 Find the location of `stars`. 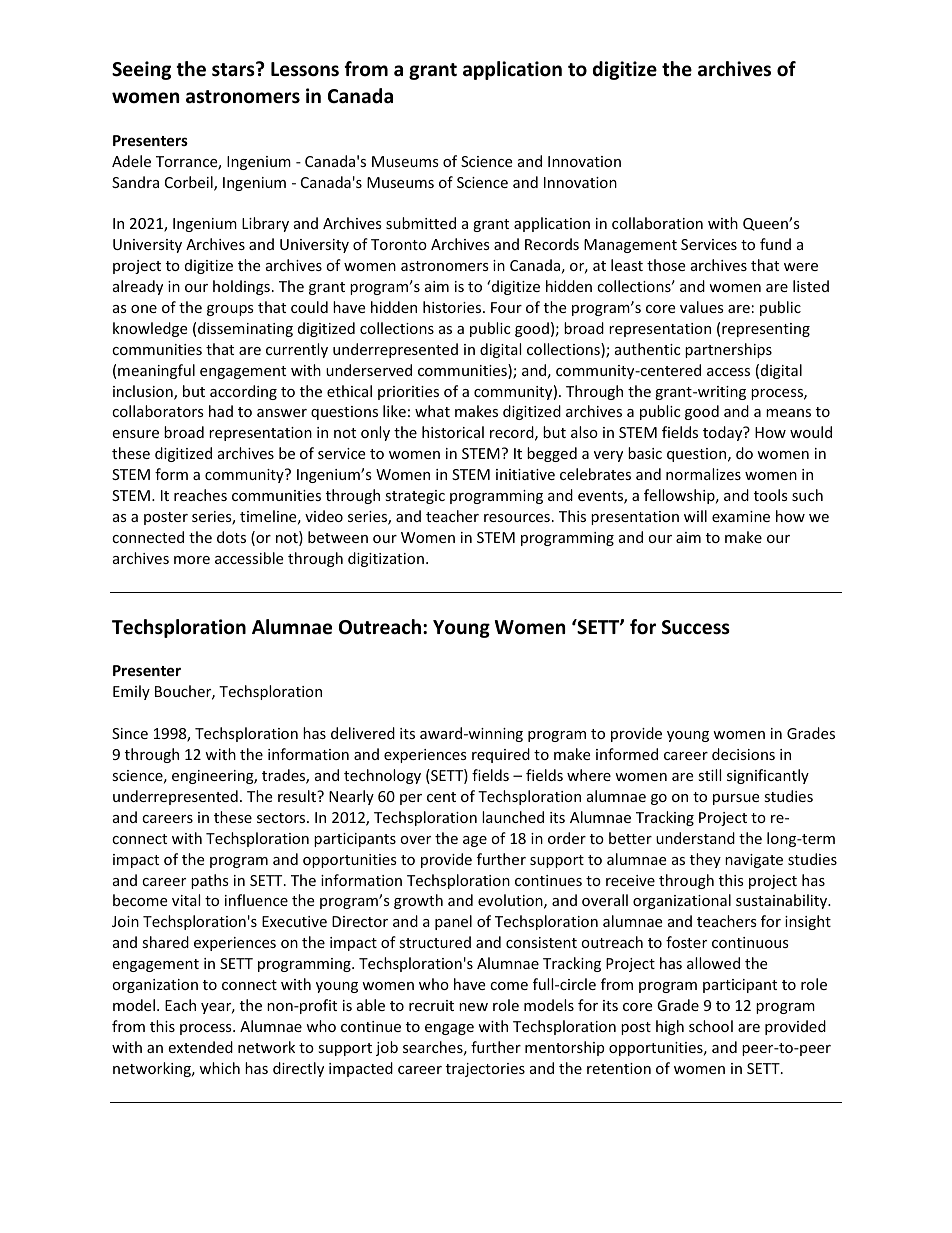

stars is located at coordinates (234, 69).
